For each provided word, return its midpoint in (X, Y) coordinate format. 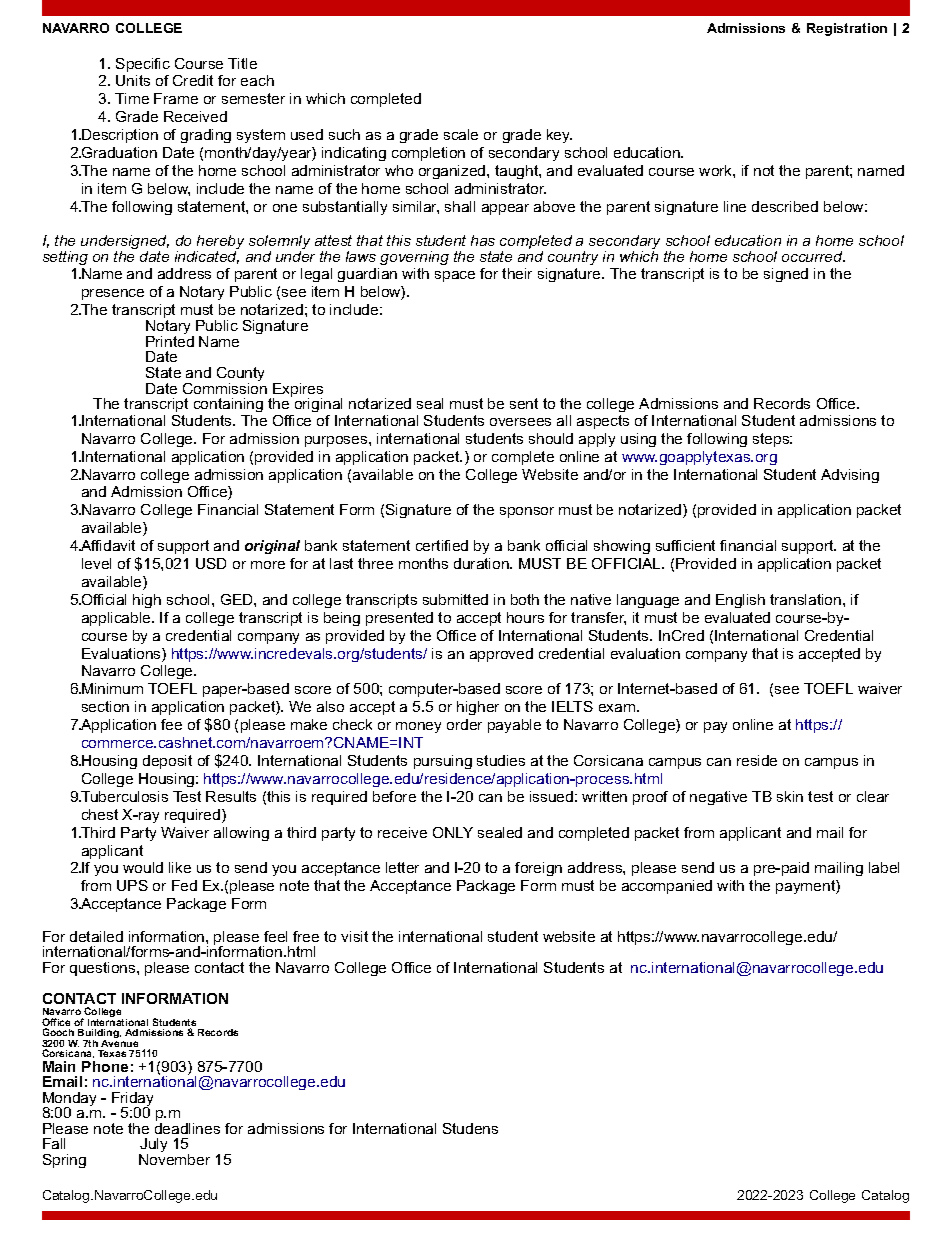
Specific (143, 65)
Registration (847, 29)
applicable (117, 619)
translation (807, 599)
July (153, 1147)
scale (461, 134)
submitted (455, 599)
